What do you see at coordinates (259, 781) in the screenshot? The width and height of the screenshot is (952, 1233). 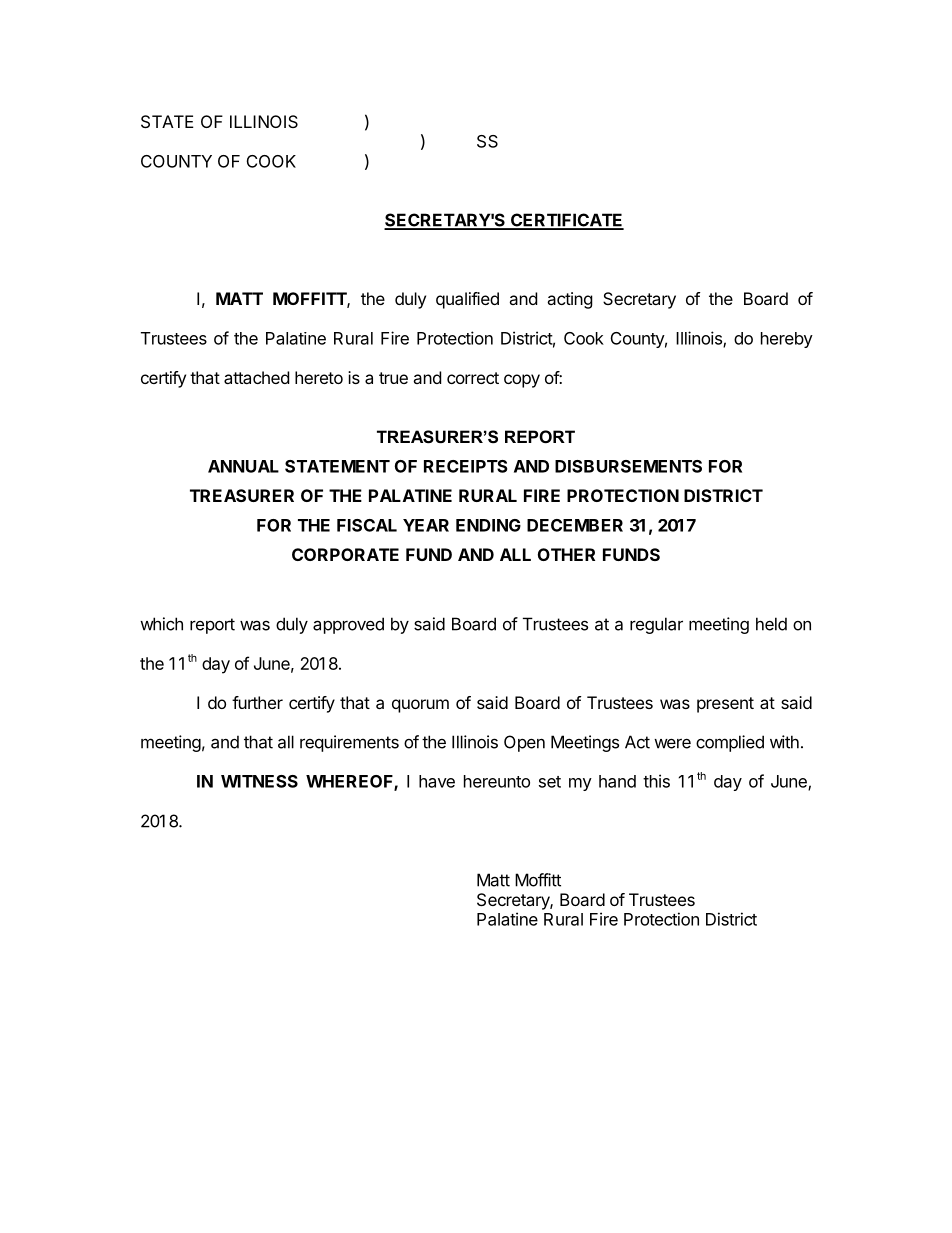 I see `WITNESS` at bounding box center [259, 781].
